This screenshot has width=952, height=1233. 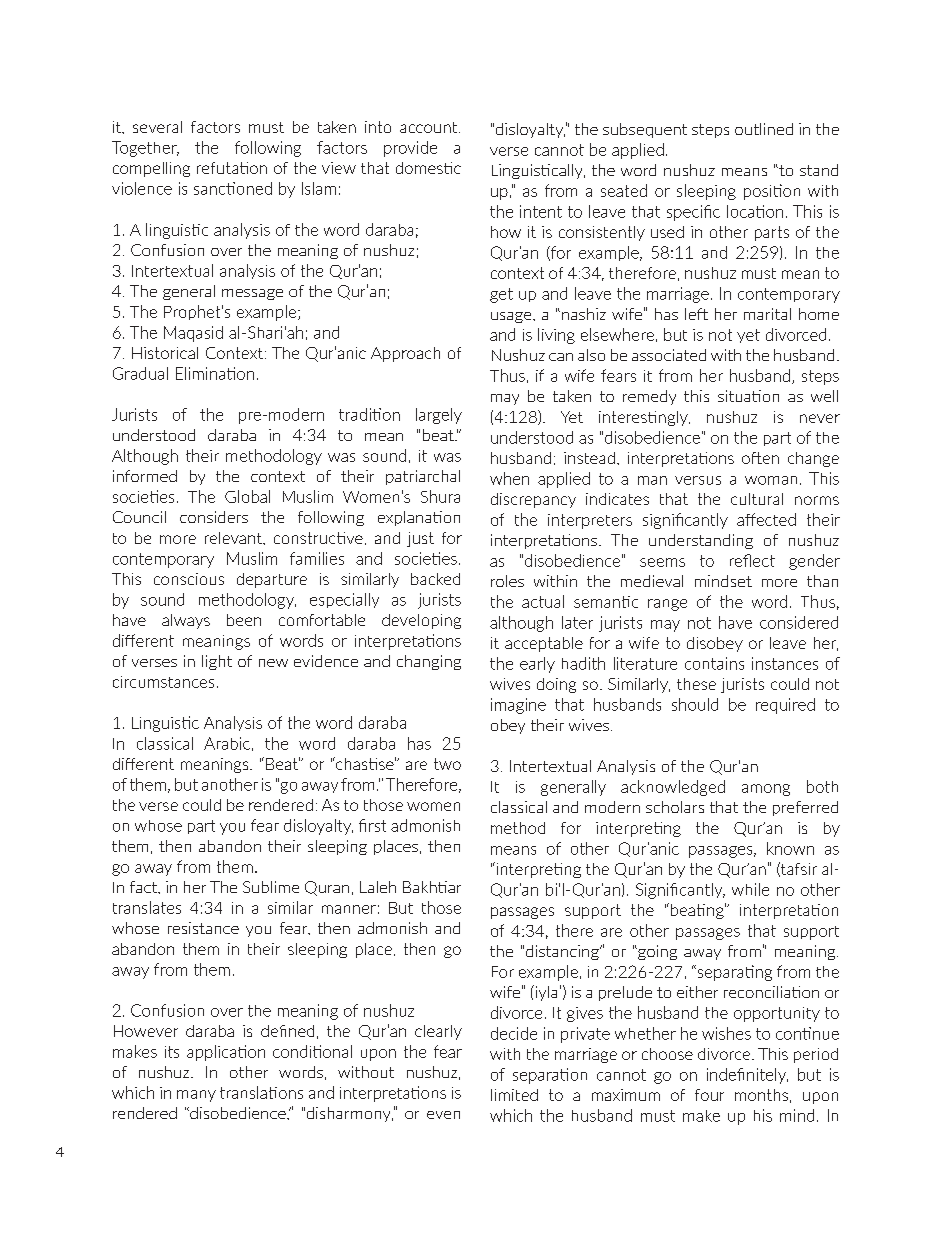 What do you see at coordinates (232, 168) in the screenshot?
I see `refutation` at bounding box center [232, 168].
